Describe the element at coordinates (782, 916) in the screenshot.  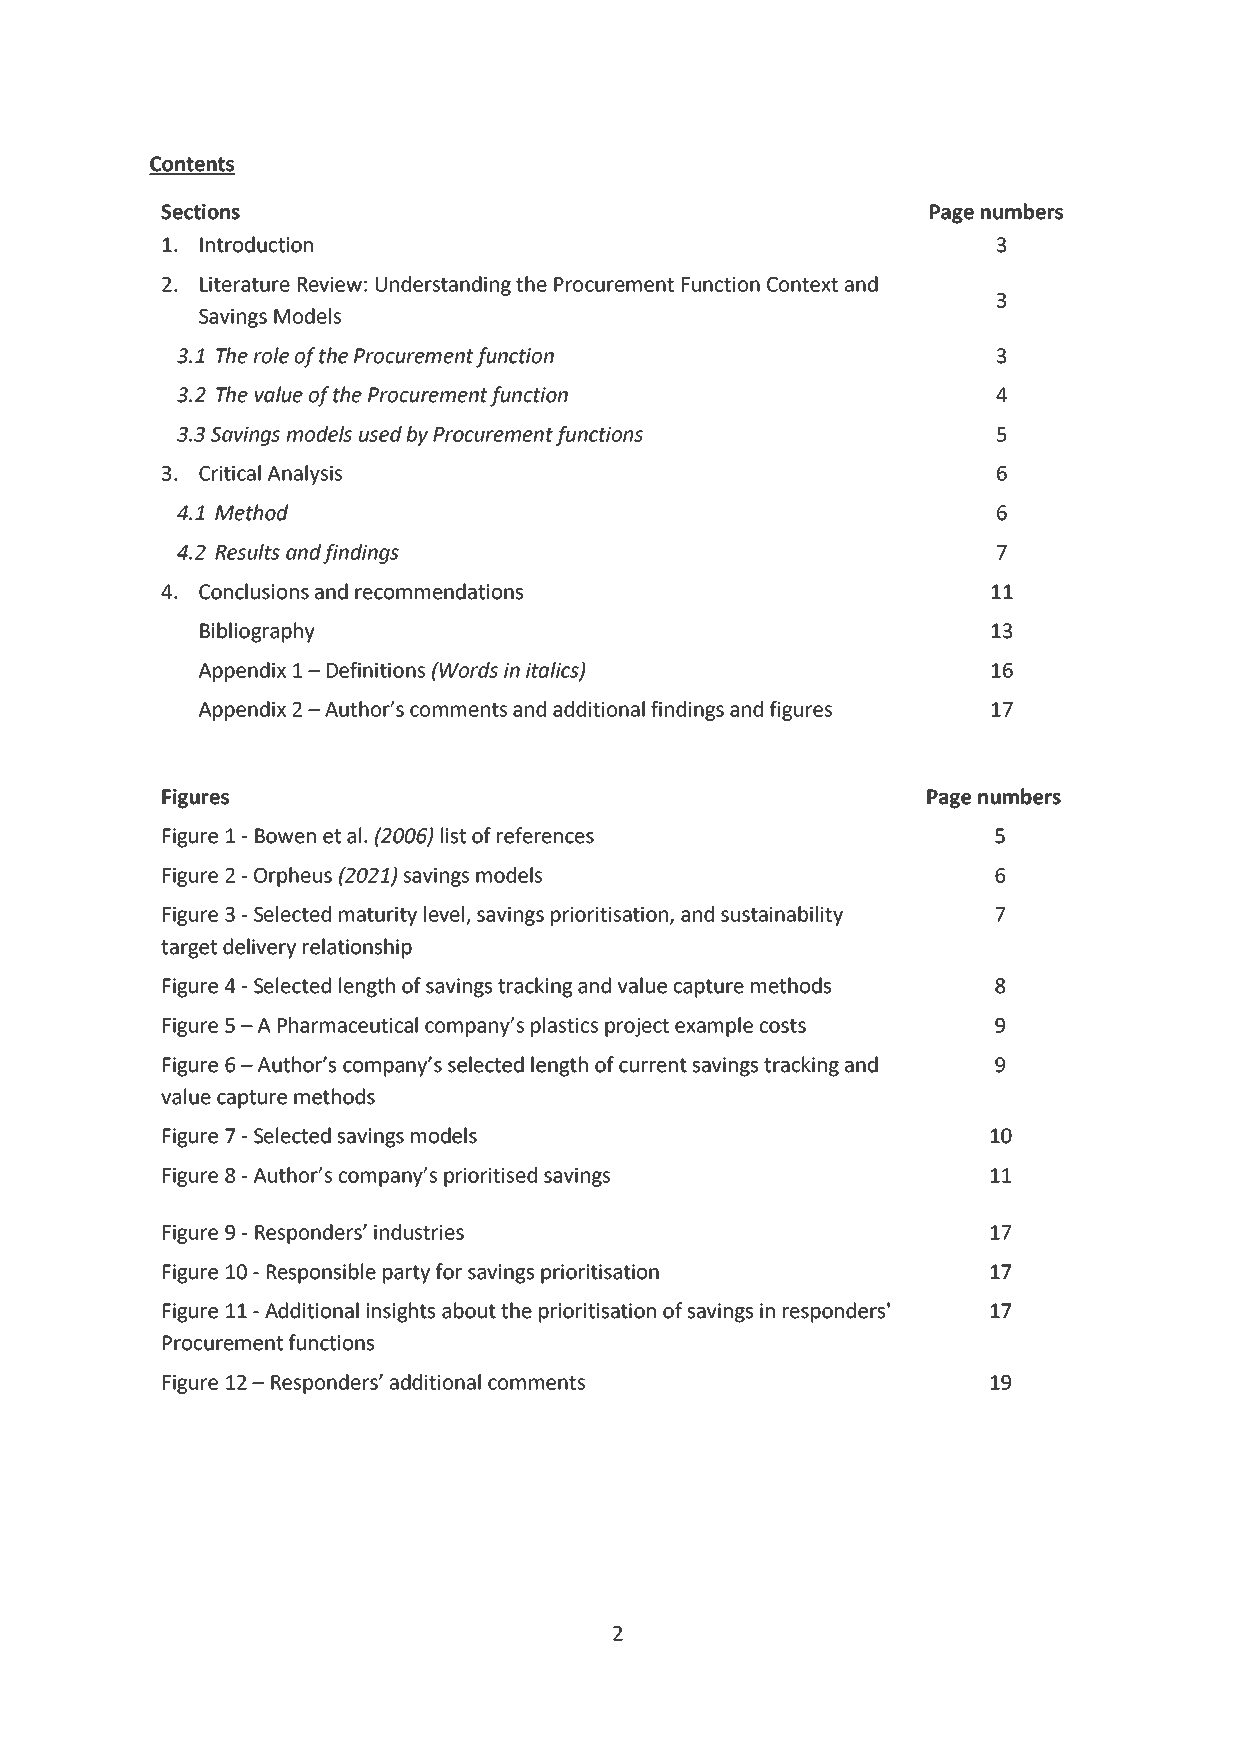
I see `sustainability` at that location.
